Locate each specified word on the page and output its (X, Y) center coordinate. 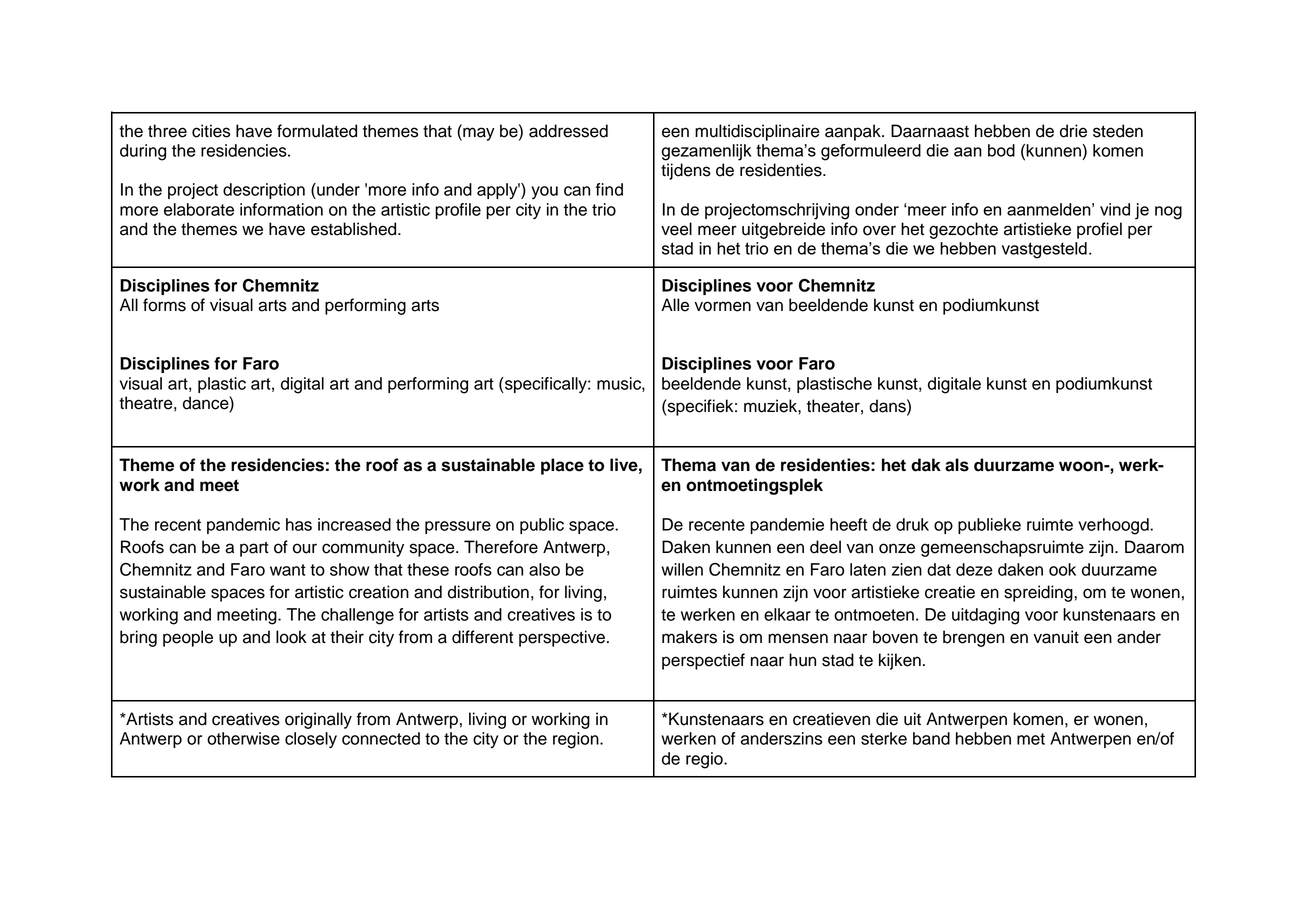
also (544, 569)
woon (1082, 466)
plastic (222, 385)
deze (974, 569)
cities (211, 131)
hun (802, 660)
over (879, 230)
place (562, 466)
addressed (568, 131)
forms (164, 305)
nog (1168, 213)
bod (1001, 150)
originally (318, 720)
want (288, 570)
